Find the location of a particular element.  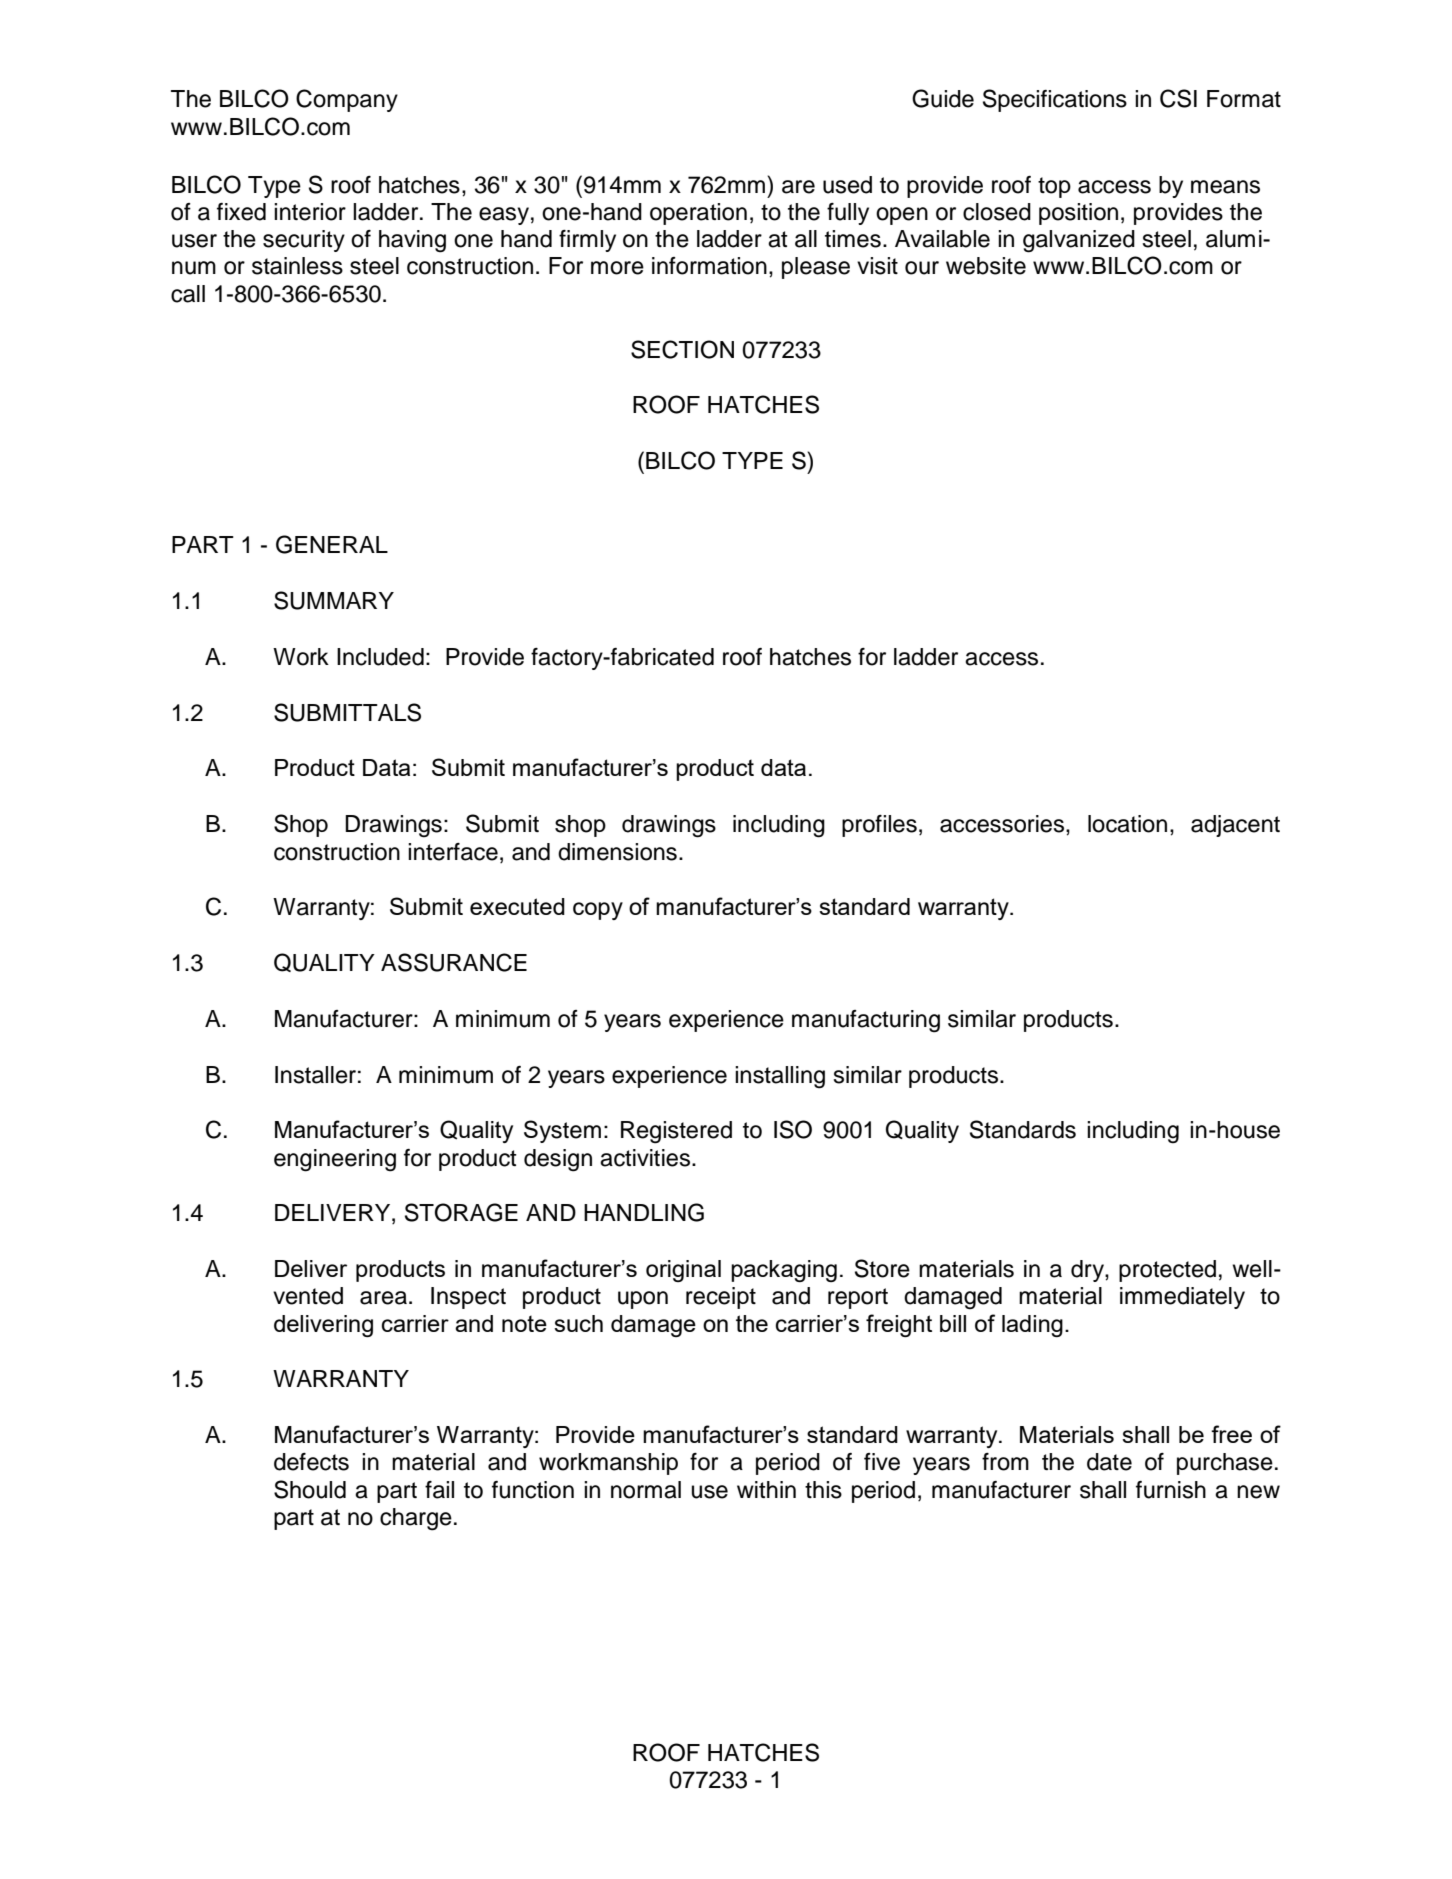

Should is located at coordinates (310, 1489).
